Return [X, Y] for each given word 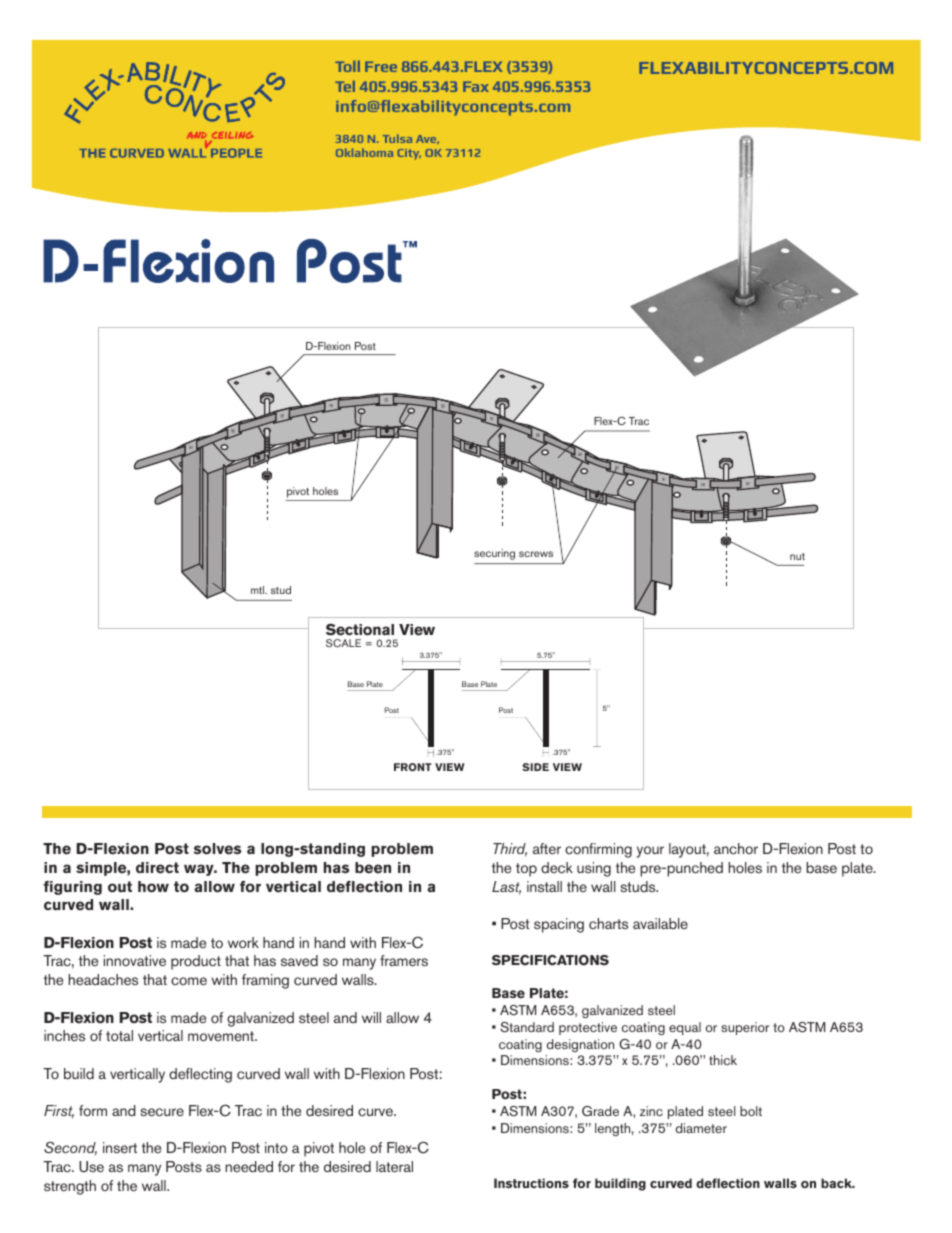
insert [120, 1147]
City [409, 154]
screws [536, 554]
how [153, 887]
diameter [701, 1128]
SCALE [343, 643]
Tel [345, 86]
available [660, 923]
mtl [259, 590]
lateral [394, 1166]
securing [494, 554]
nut [797, 556]
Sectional [360, 629]
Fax [476, 86]
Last [506, 888]
